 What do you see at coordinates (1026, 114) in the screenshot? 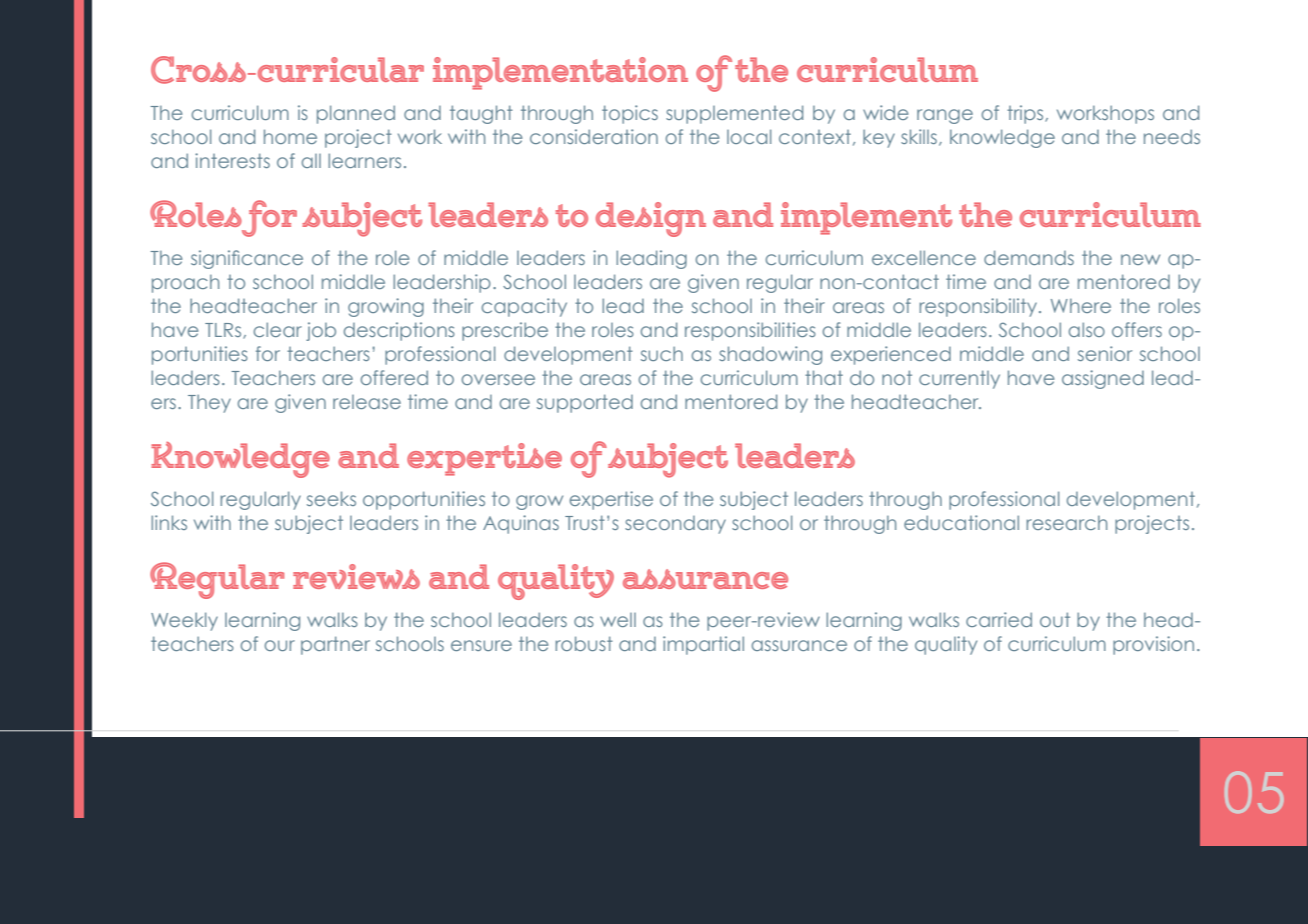
I see `trips` at bounding box center [1026, 114].
